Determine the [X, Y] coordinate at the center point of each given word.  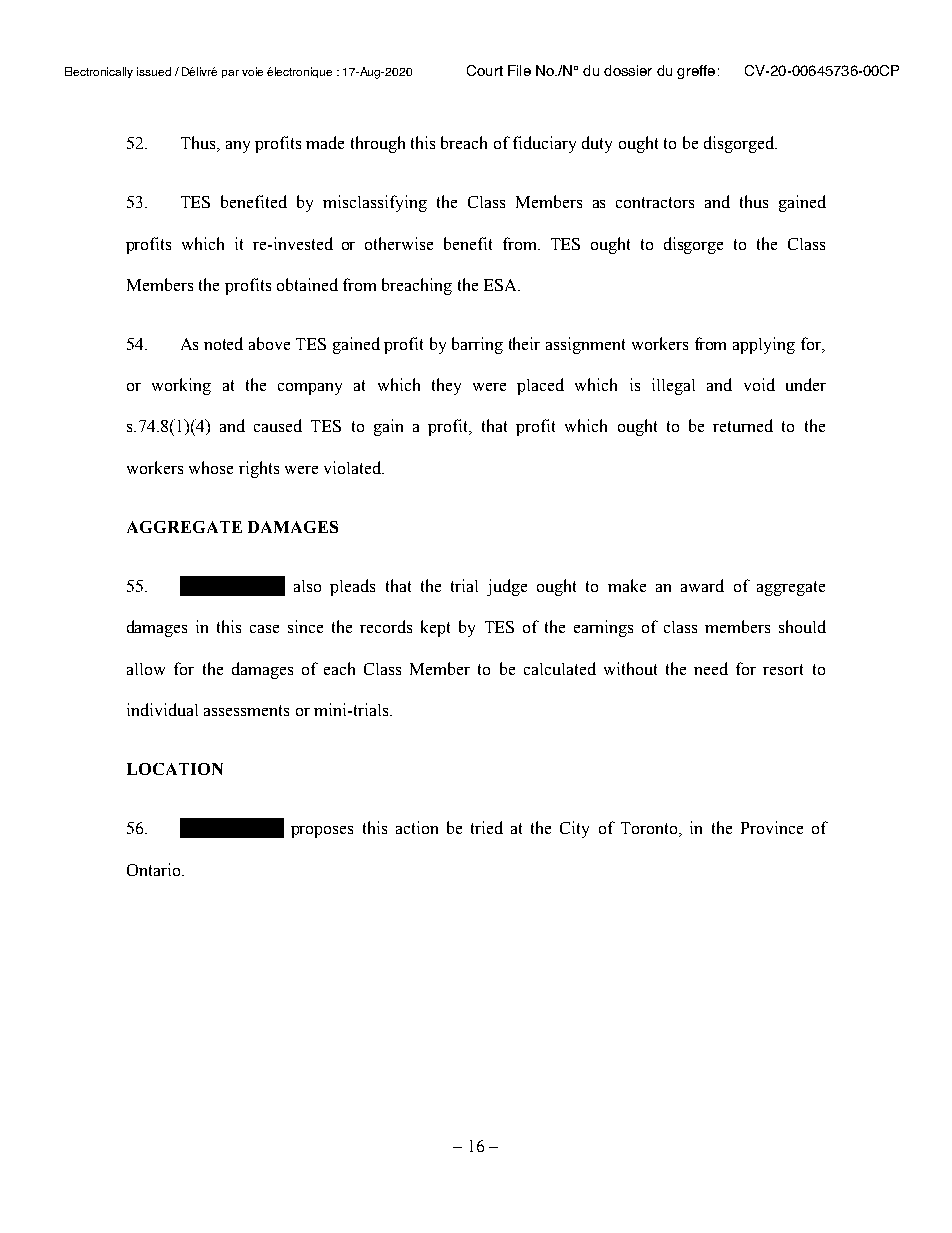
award [702, 585]
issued [154, 71]
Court [485, 70]
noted [223, 343]
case [264, 629]
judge [507, 587]
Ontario [155, 869]
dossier [628, 70]
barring [477, 345]
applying [764, 345]
